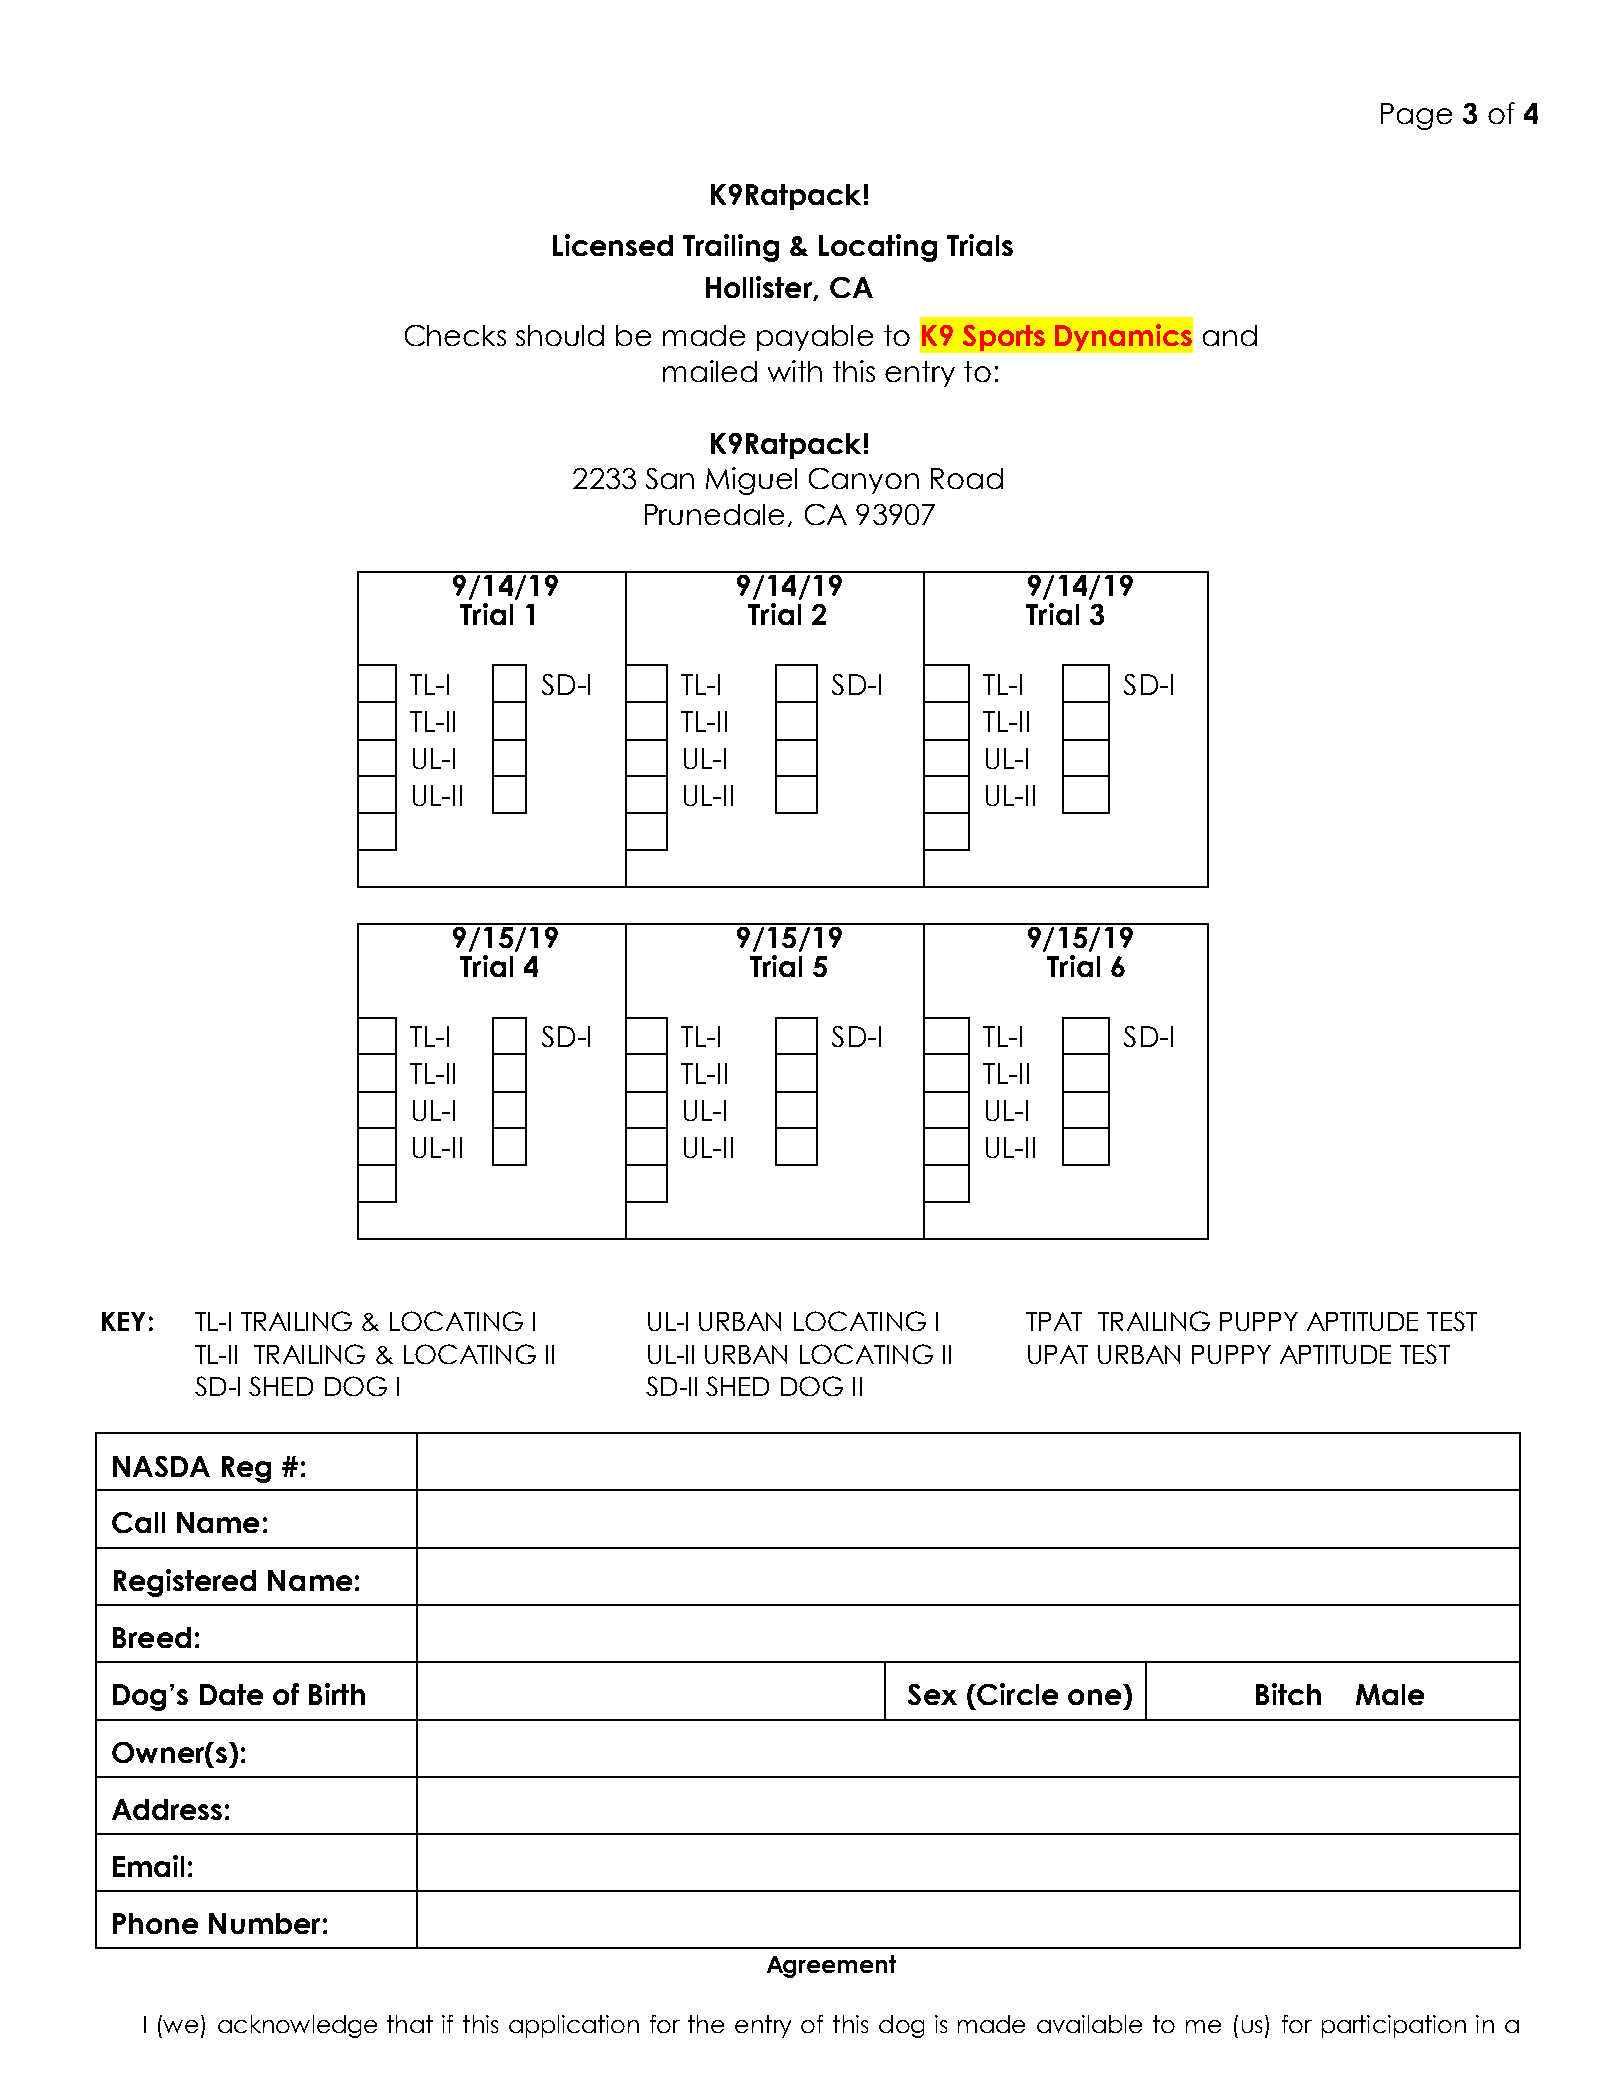  Describe the element at coordinates (831, 1966) in the image. I see `Agreement` at that location.
